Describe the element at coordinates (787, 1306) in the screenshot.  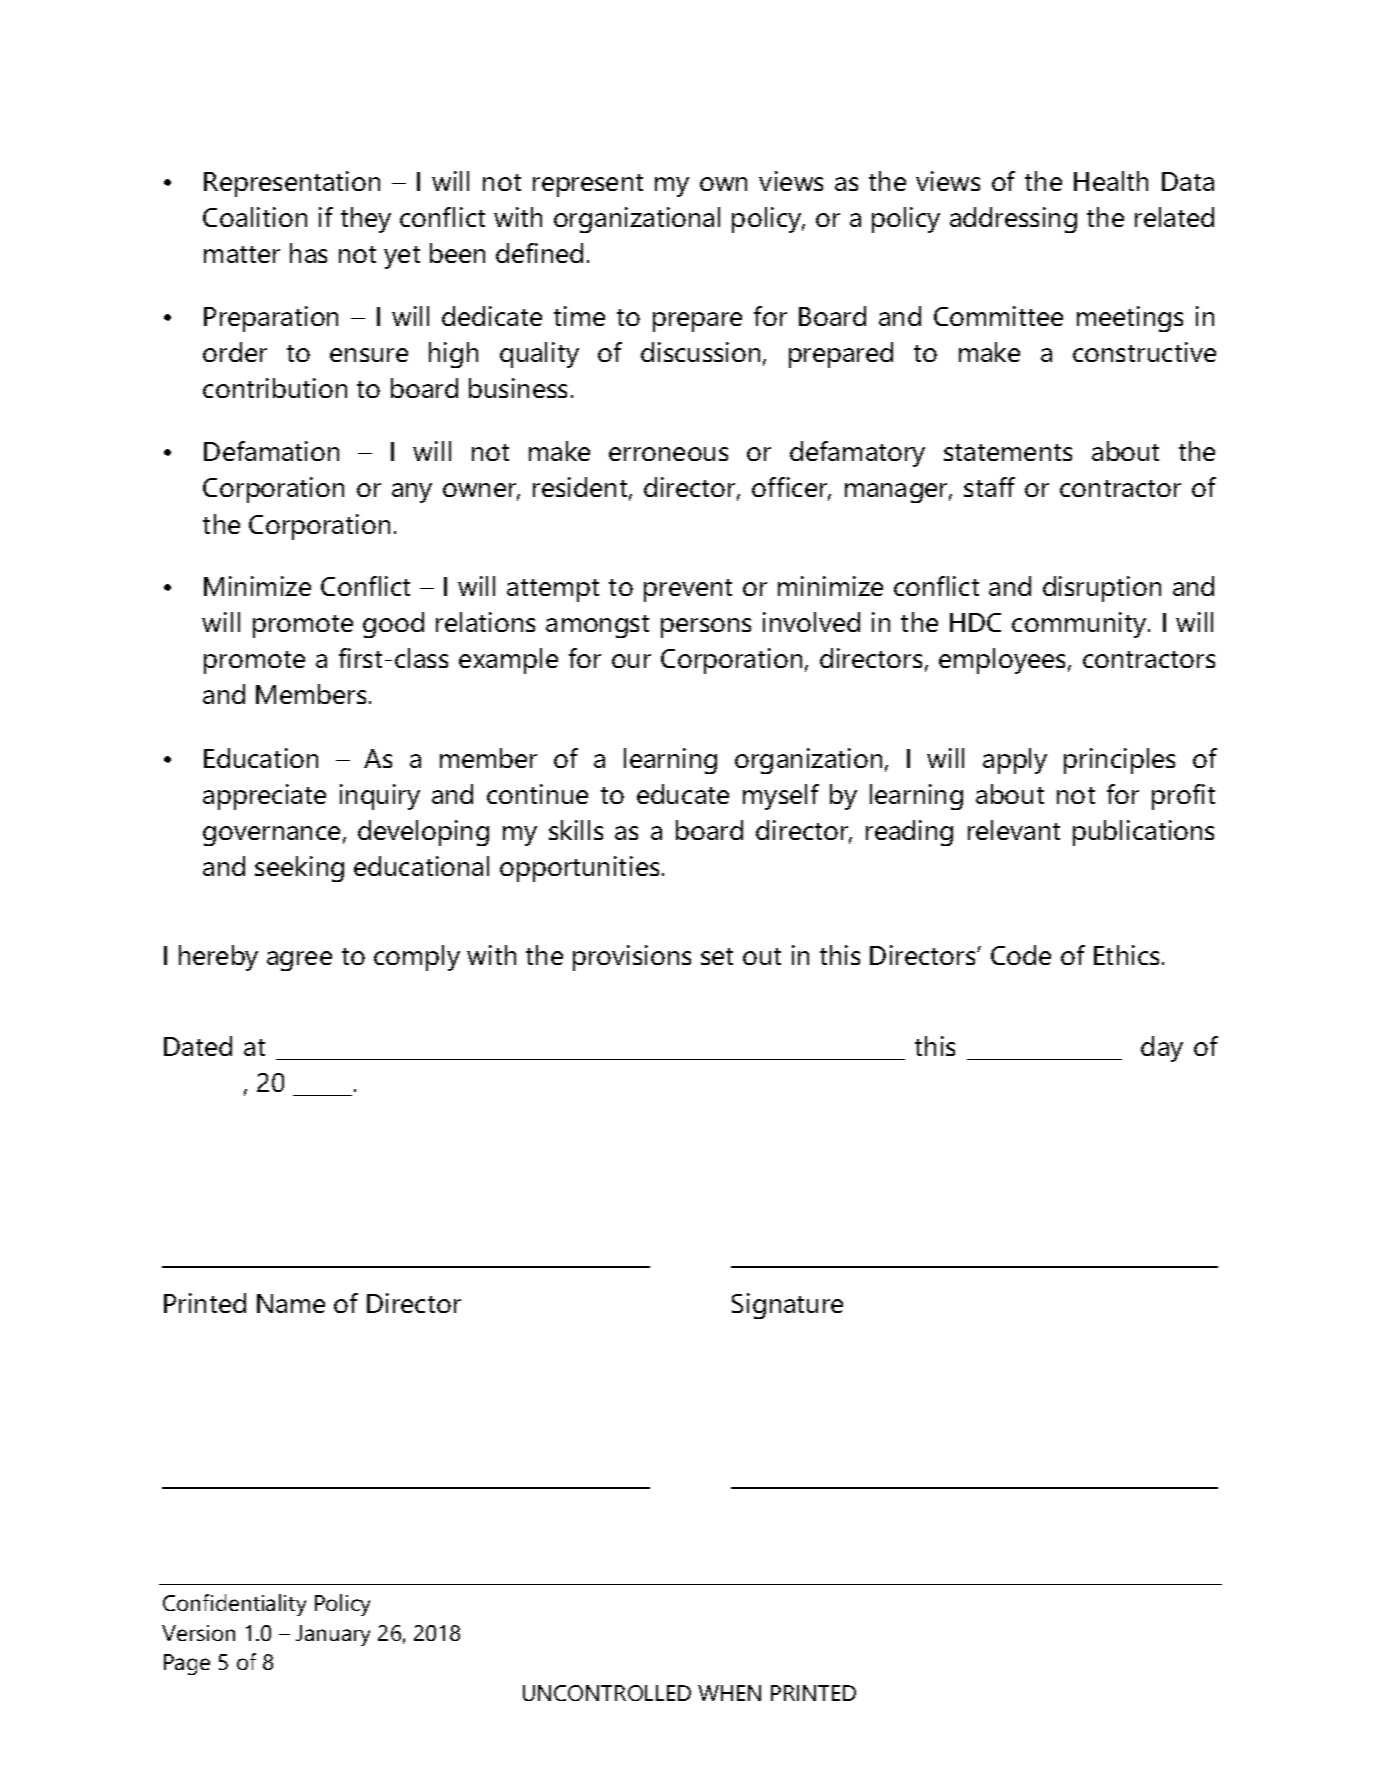
I see `Signature` at that location.
